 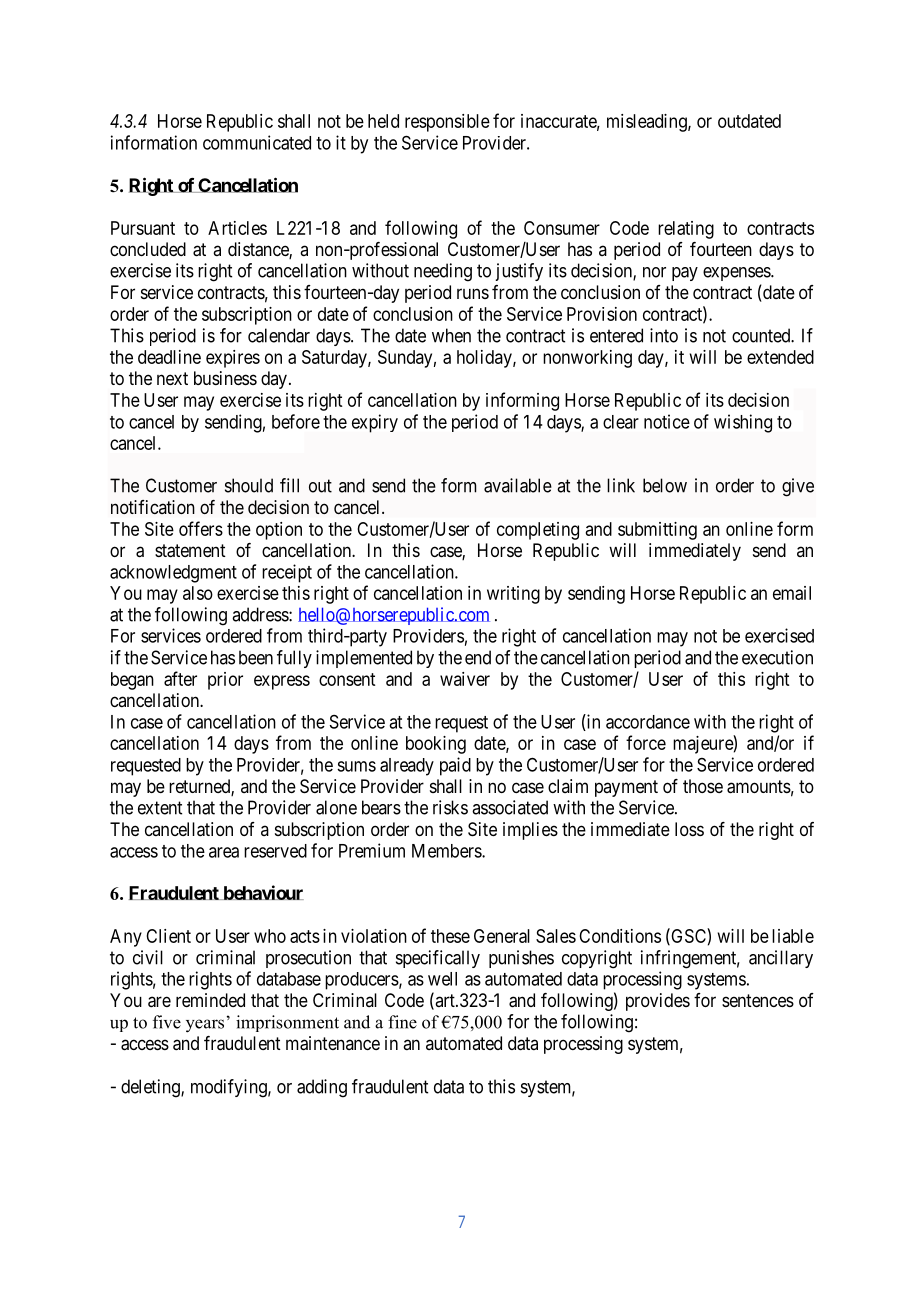 I want to click on years, so click(x=205, y=1026).
